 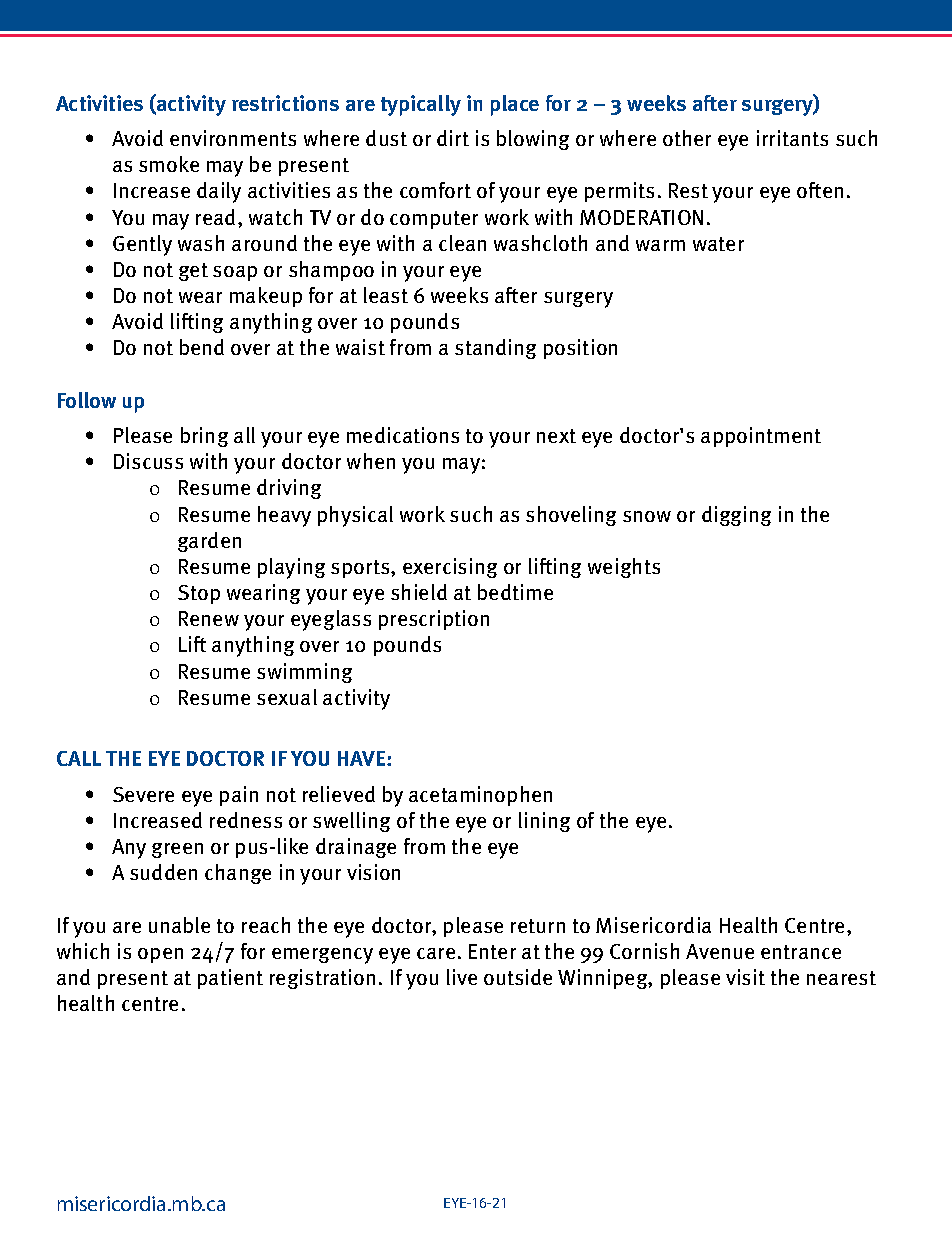 I want to click on lining, so click(x=544, y=822).
